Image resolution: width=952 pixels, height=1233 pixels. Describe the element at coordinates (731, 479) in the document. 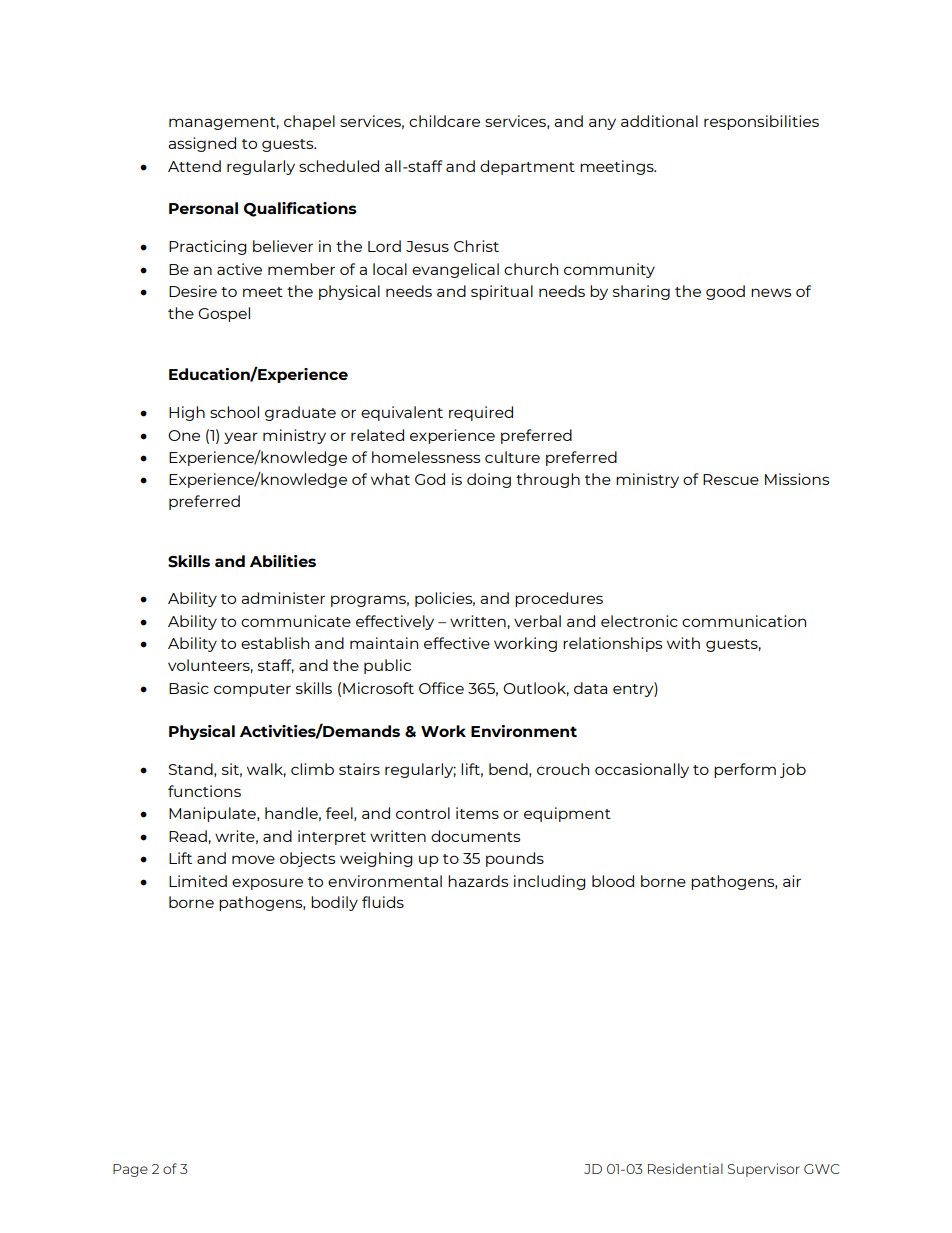

I see `Rescue` at that location.
